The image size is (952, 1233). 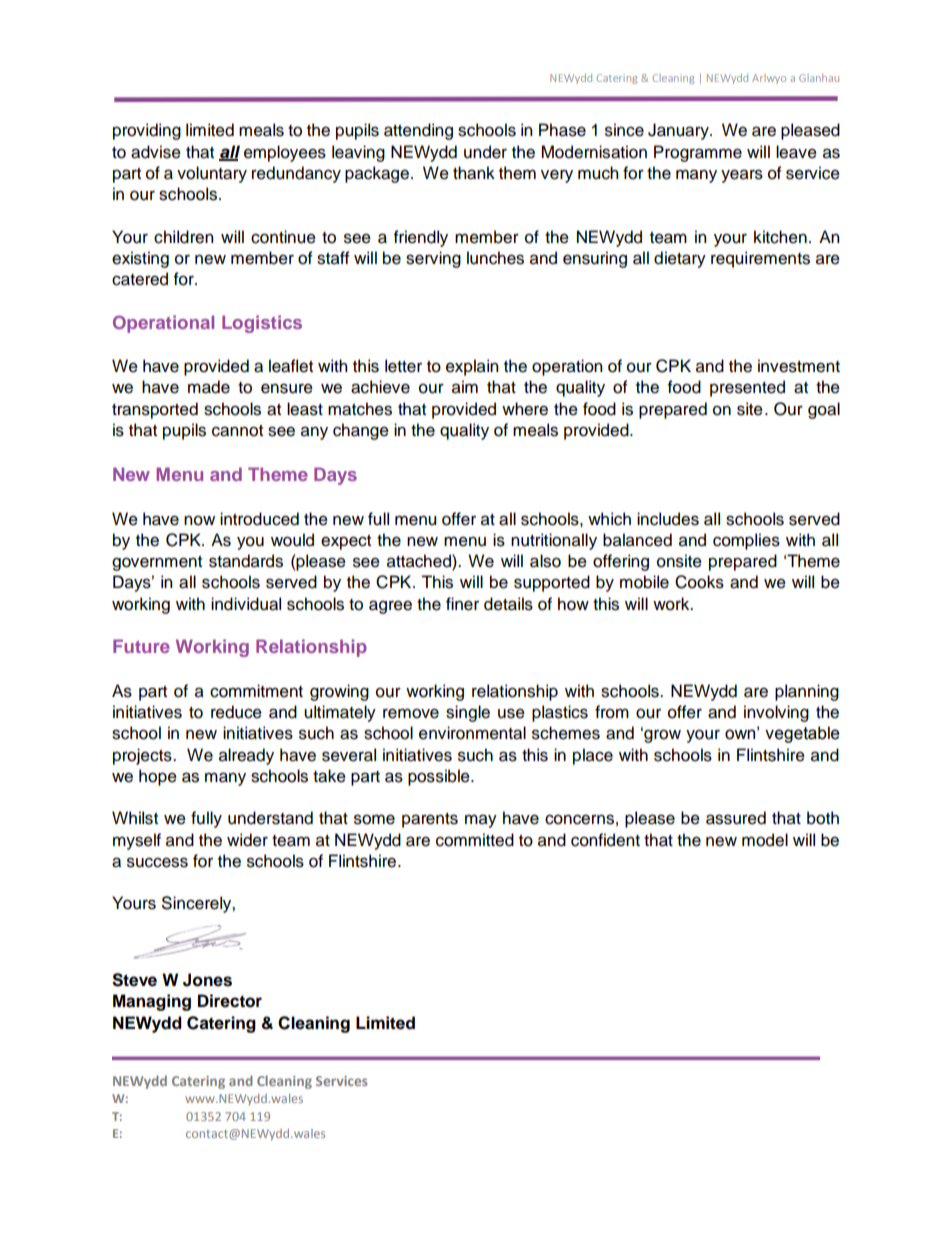 What do you see at coordinates (765, 840) in the screenshot?
I see `model` at bounding box center [765, 840].
